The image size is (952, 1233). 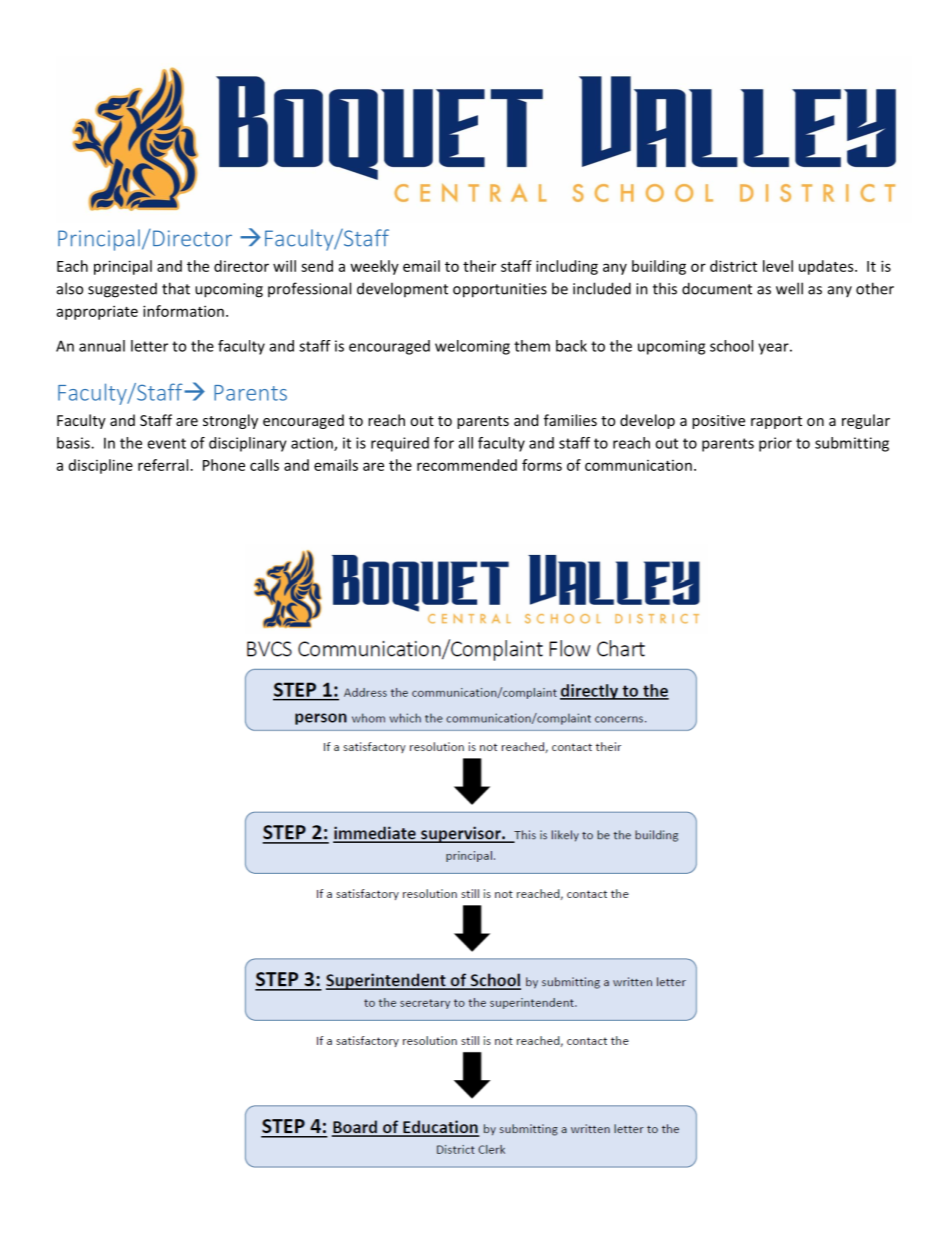 What do you see at coordinates (778, 266) in the page?
I see `level` at bounding box center [778, 266].
